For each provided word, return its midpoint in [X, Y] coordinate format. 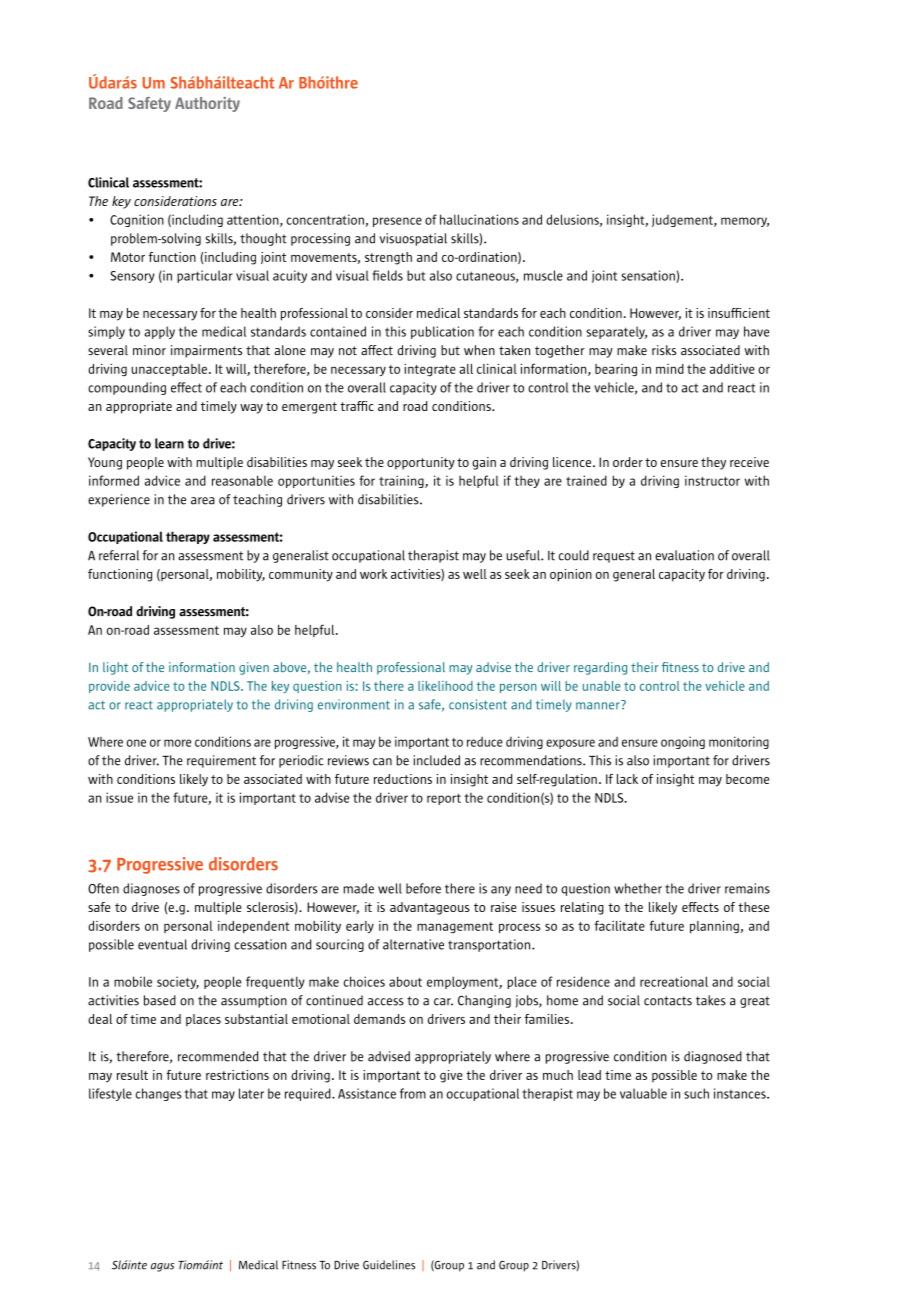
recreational [674, 981]
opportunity [421, 463]
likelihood [445, 686]
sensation [649, 276]
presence [397, 222]
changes [159, 1094]
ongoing [683, 742]
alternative [413, 944]
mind [670, 369]
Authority [207, 104]
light [115, 668]
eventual [162, 944]
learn [169, 443]
